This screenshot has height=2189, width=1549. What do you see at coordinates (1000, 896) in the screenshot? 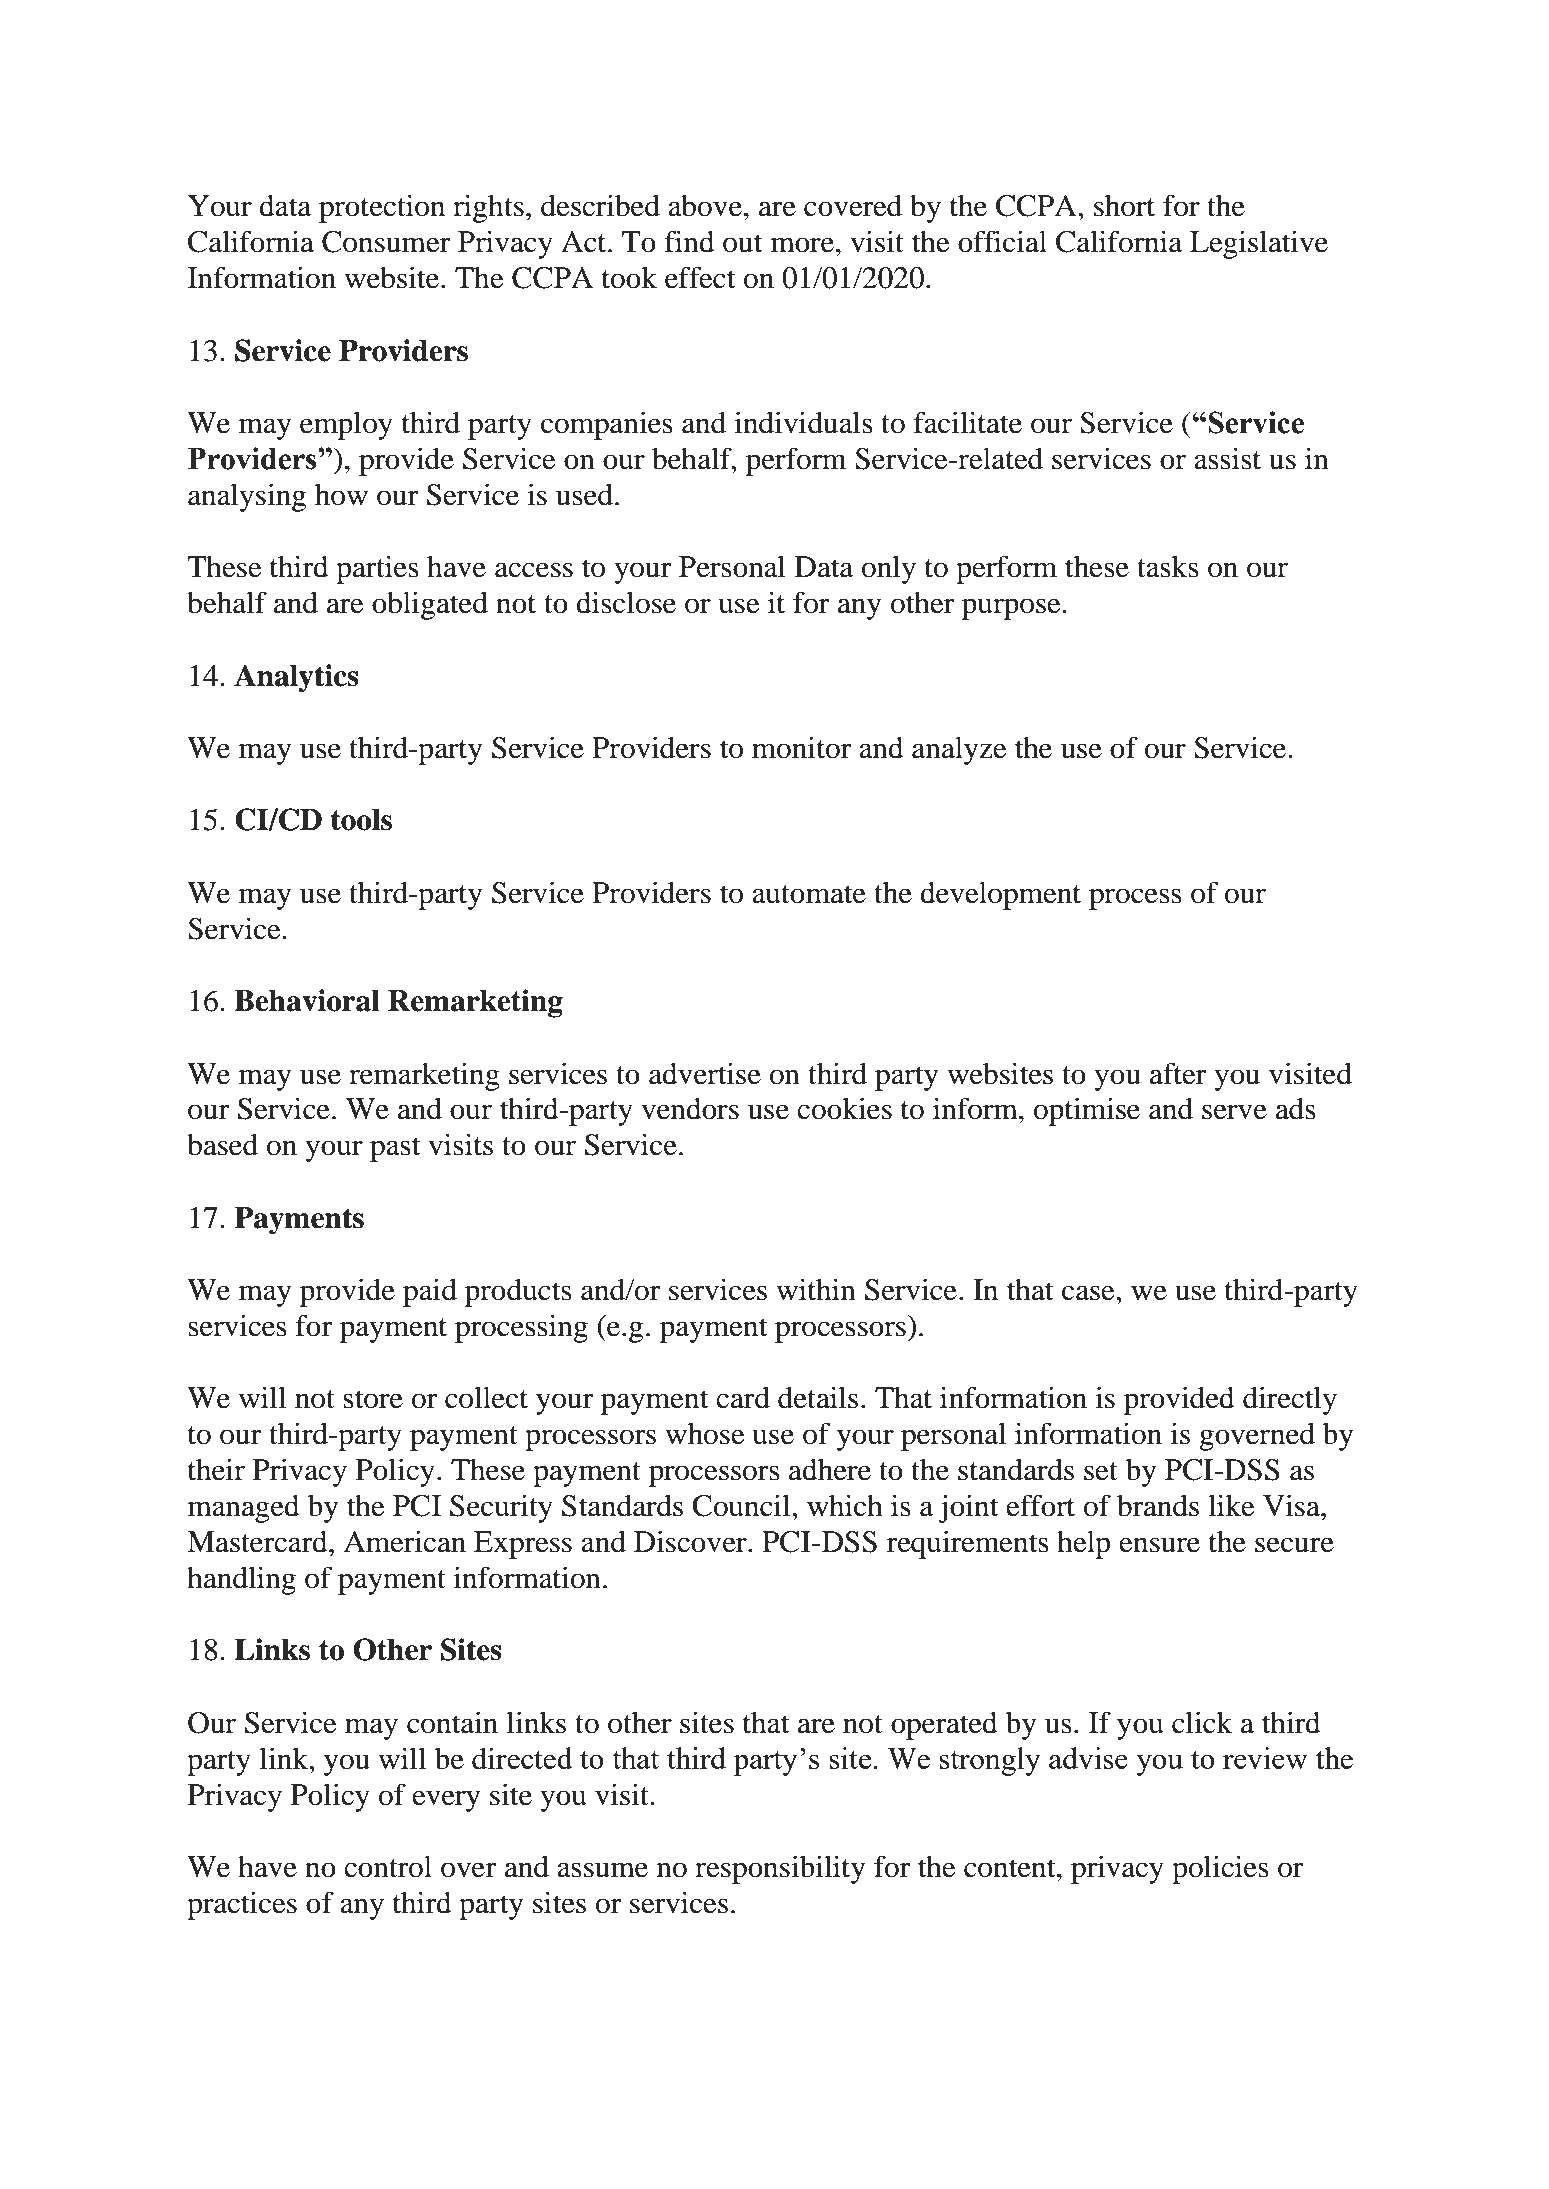
I see `development` at bounding box center [1000, 896].
